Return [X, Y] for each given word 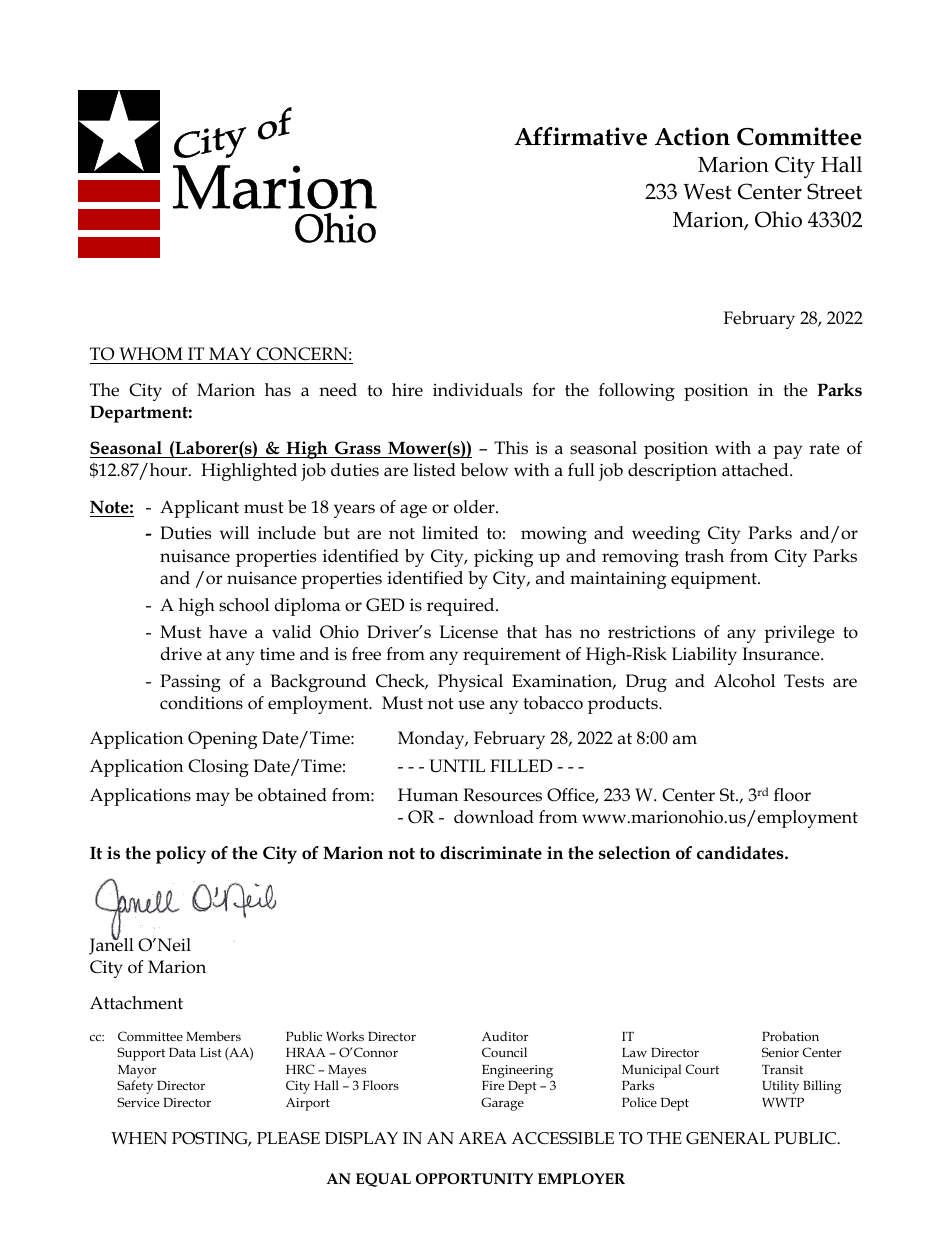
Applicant [199, 509]
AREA [482, 1138]
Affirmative [580, 136]
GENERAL [728, 1138]
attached [756, 470]
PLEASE [288, 1138]
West [707, 192]
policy [181, 855]
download [494, 817]
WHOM [151, 354]
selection [635, 853]
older [475, 507]
